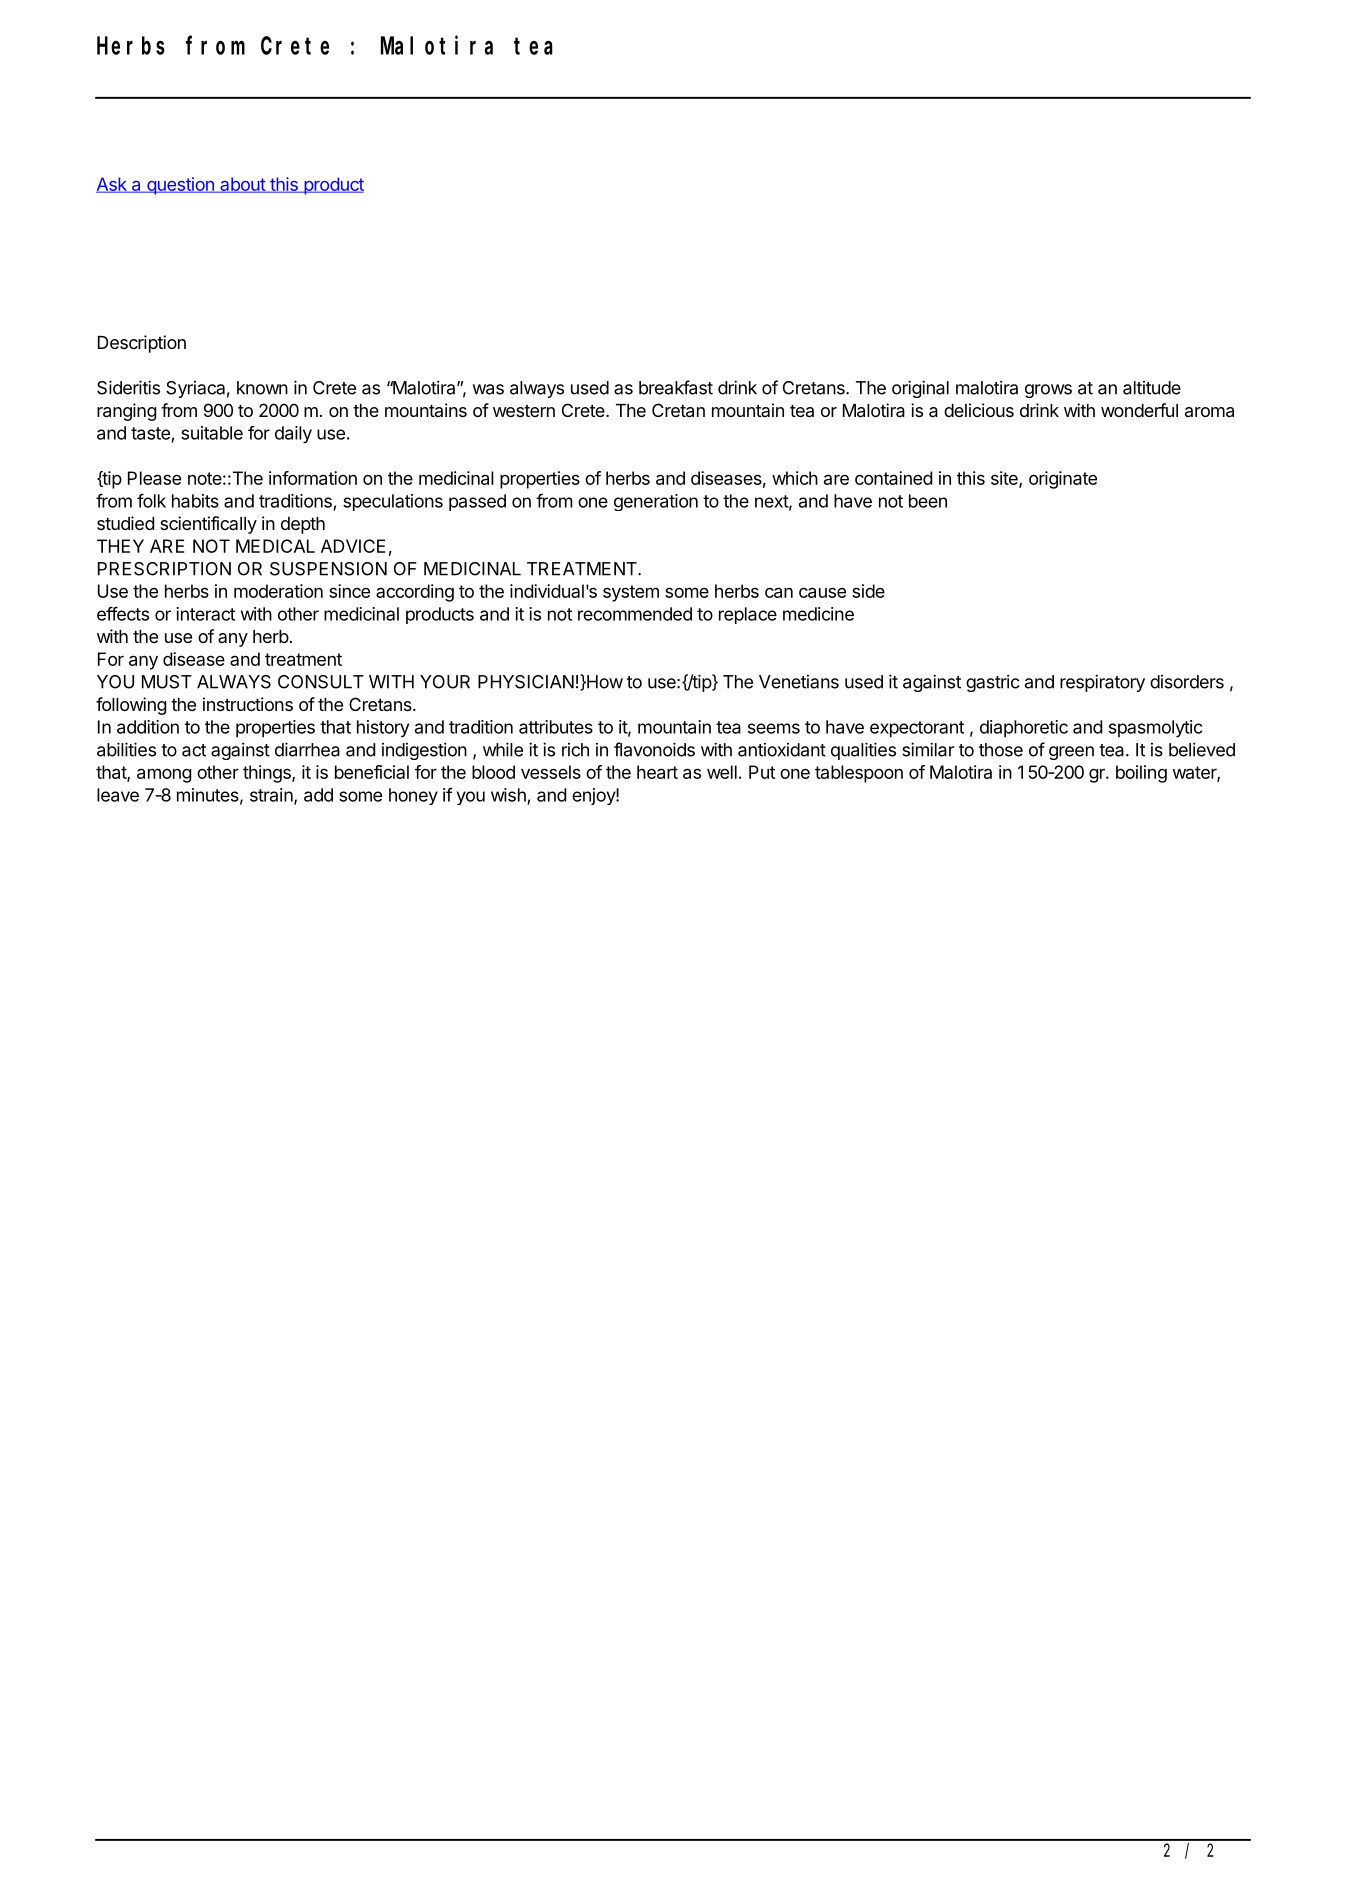 The height and width of the screenshot is (1904, 1346). What do you see at coordinates (195, 501) in the screenshot?
I see `habits` at bounding box center [195, 501].
